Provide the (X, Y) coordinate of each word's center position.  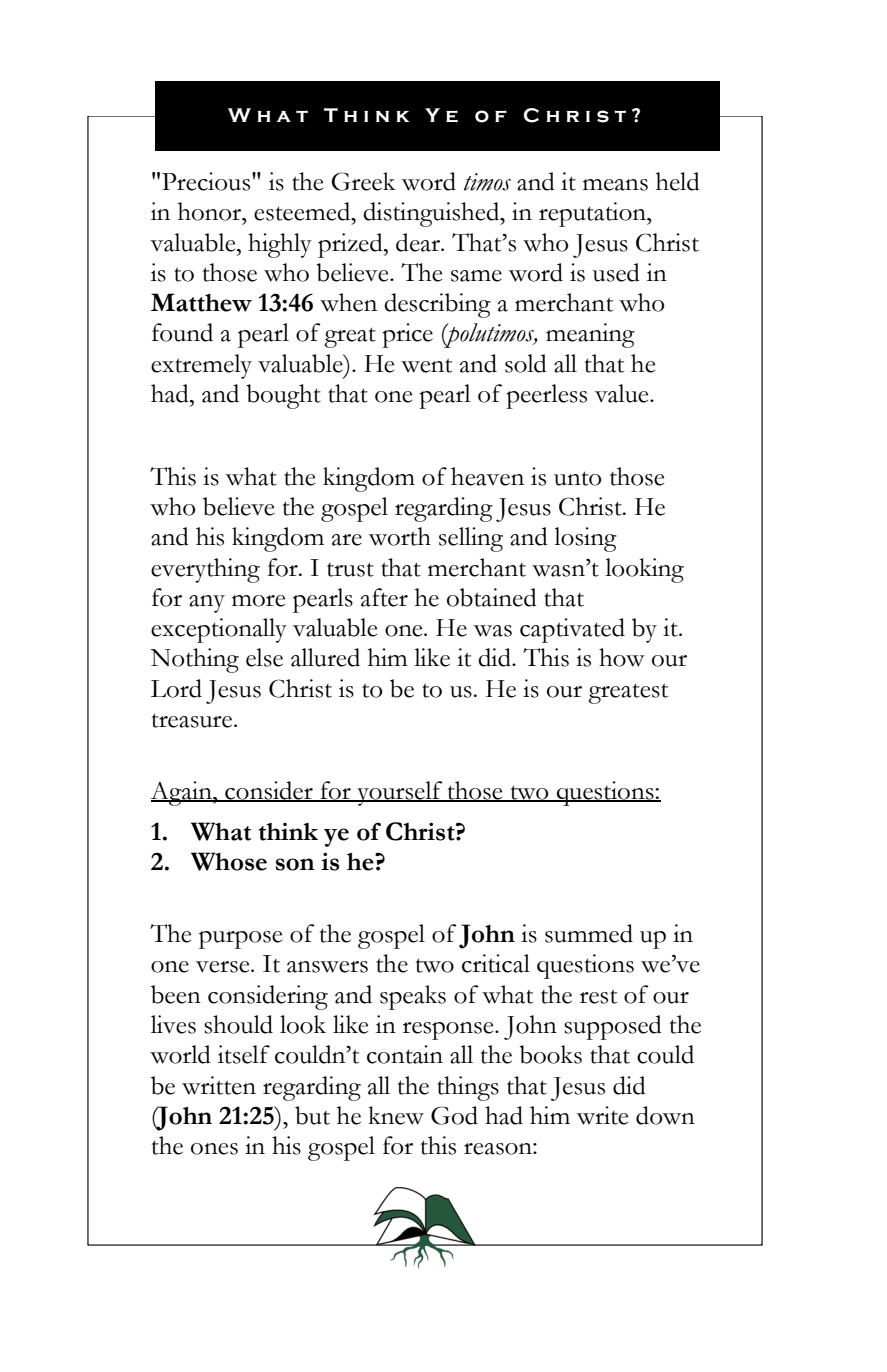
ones (214, 1149)
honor (211, 211)
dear (419, 242)
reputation (593, 214)
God (454, 1115)
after (384, 597)
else (264, 657)
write (602, 1115)
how (622, 657)
